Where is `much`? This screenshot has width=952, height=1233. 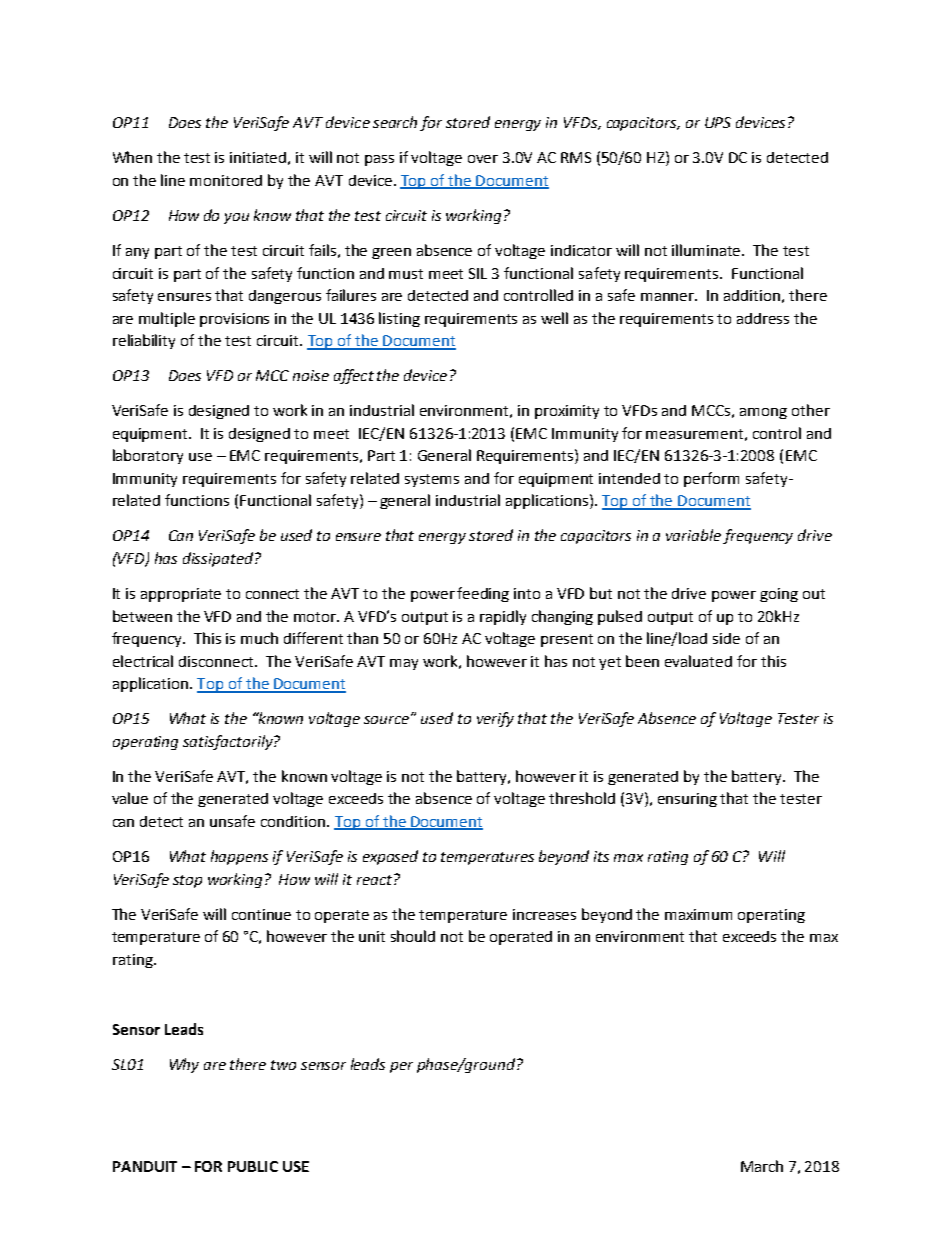
much is located at coordinates (259, 638).
